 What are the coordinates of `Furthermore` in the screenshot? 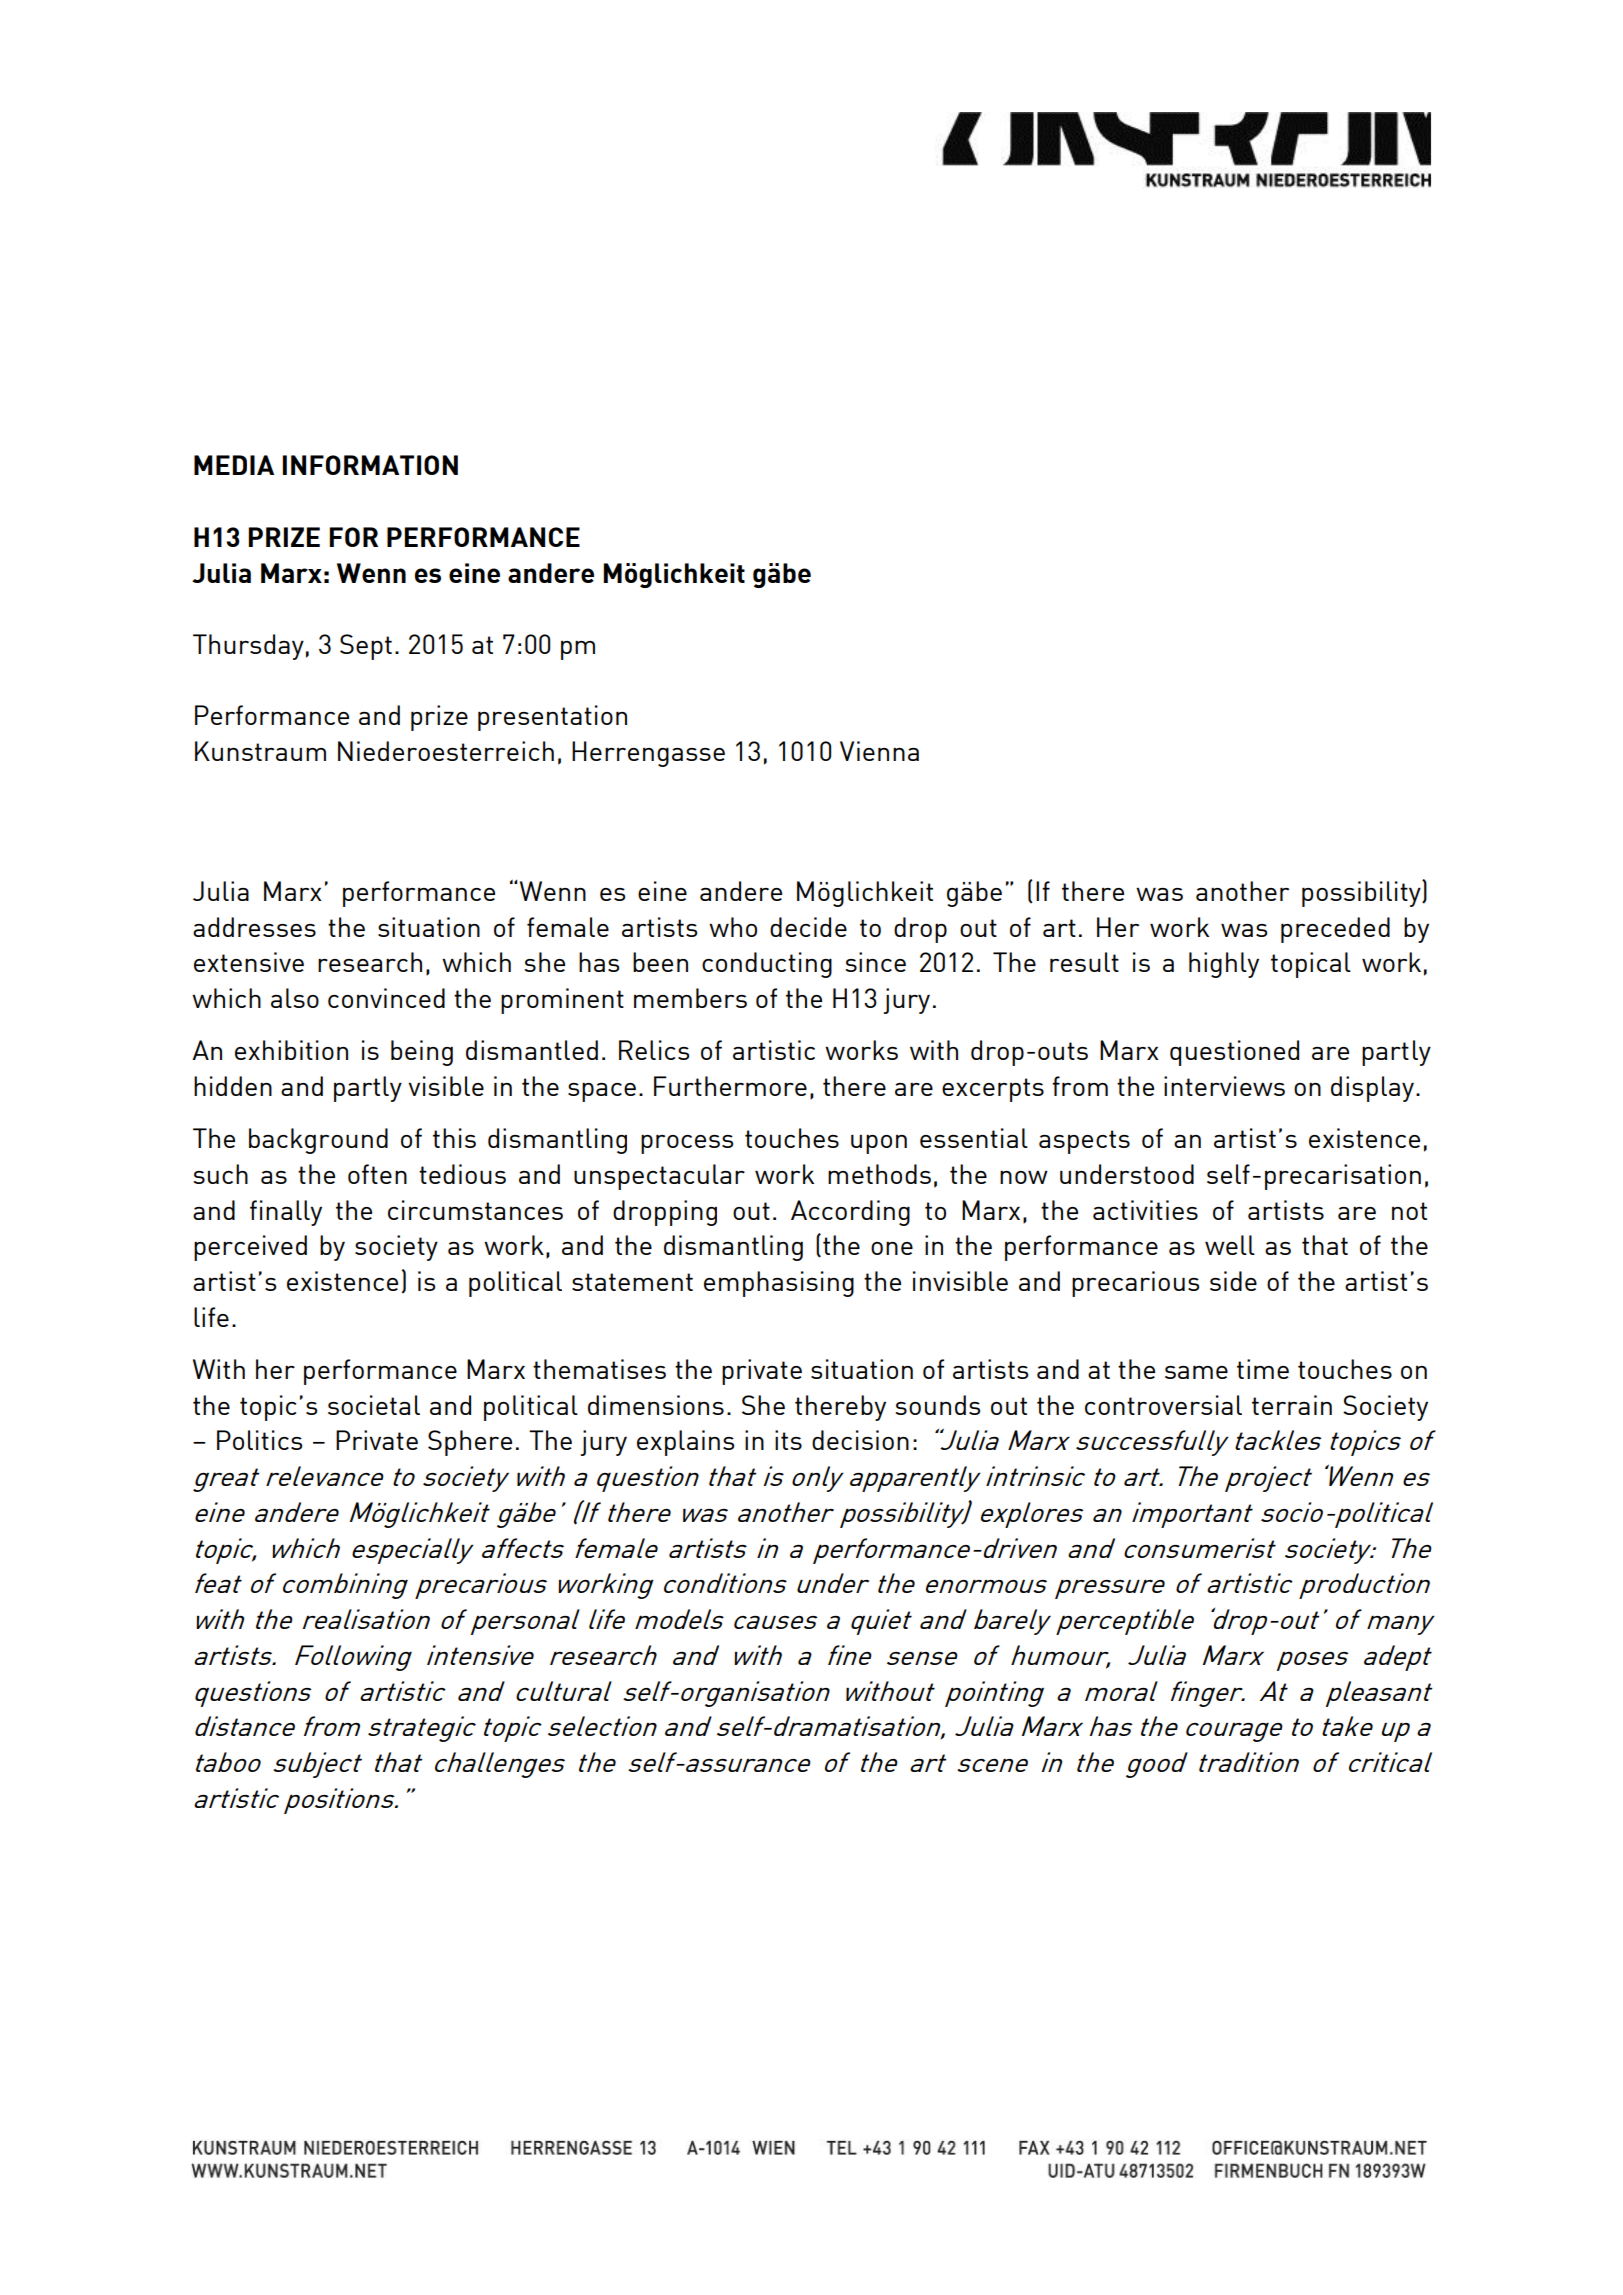 It's located at (730, 1086).
